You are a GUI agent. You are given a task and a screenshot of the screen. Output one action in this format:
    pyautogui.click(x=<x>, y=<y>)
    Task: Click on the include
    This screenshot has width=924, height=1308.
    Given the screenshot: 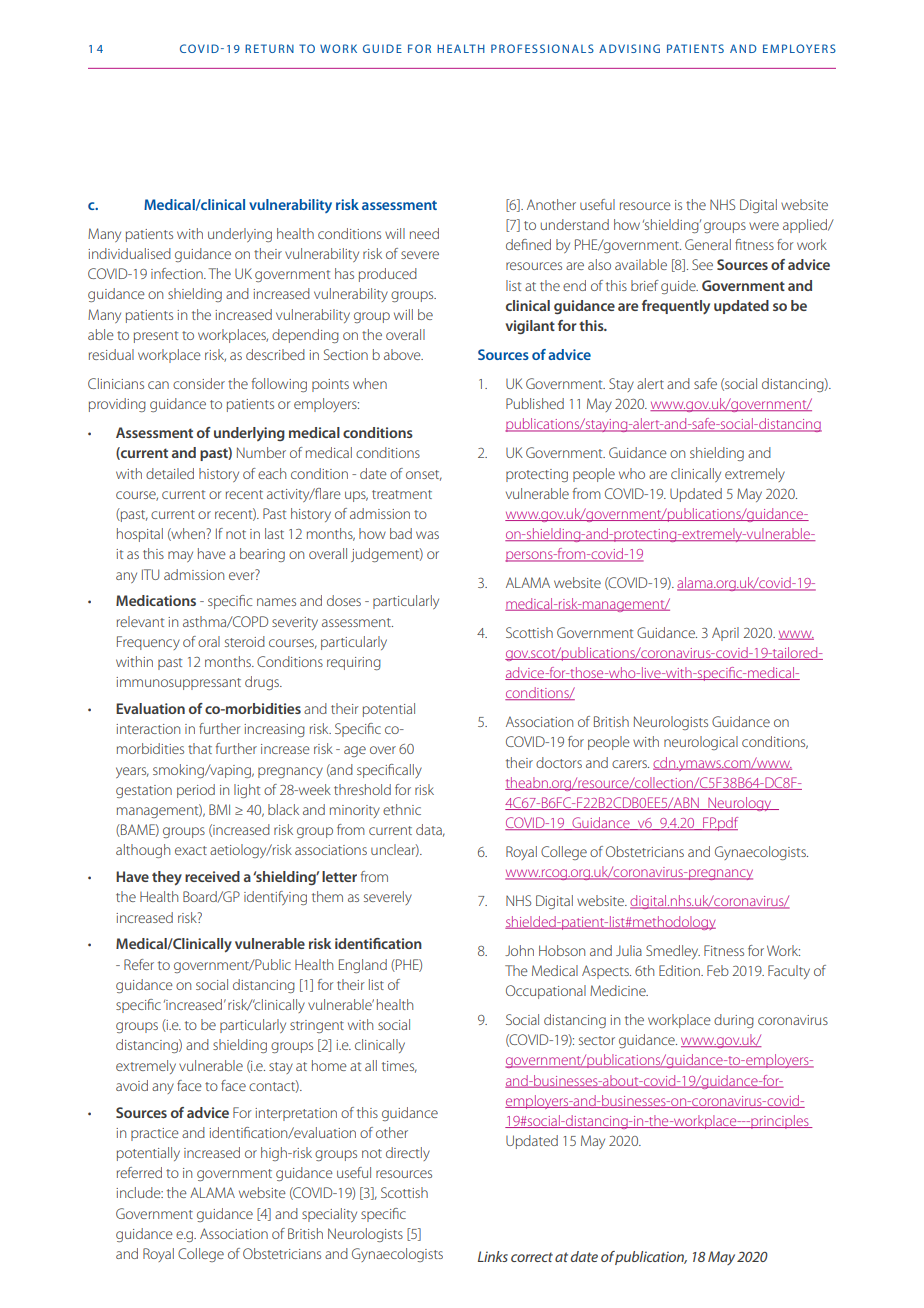 What is the action you would take?
    pyautogui.click(x=139, y=1192)
